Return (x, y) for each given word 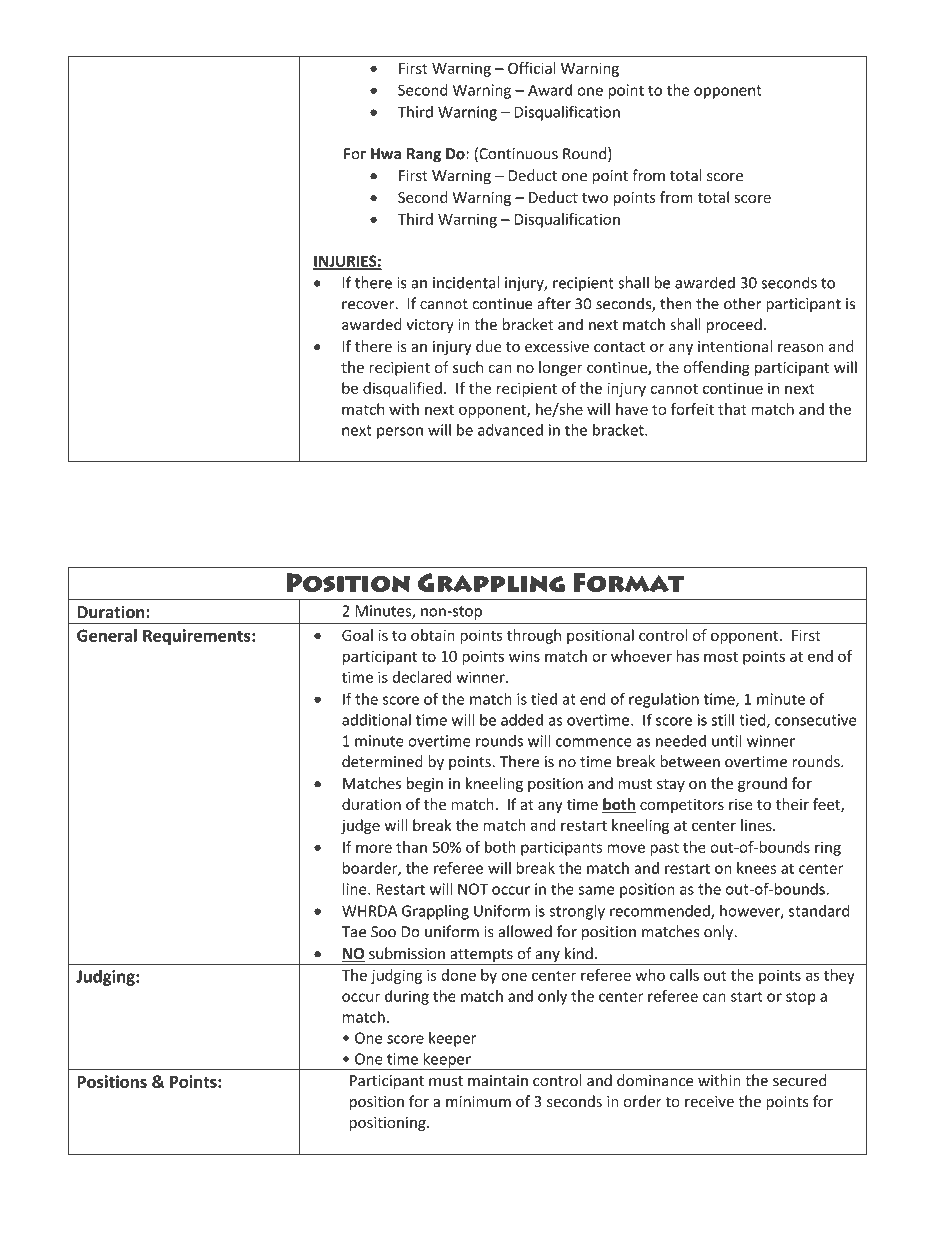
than (411, 847)
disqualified (402, 389)
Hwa (386, 154)
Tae (354, 932)
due (488, 346)
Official (532, 68)
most (721, 657)
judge (360, 826)
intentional (735, 346)
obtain (433, 635)
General (107, 635)
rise (741, 804)
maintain (498, 1081)
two (595, 198)
